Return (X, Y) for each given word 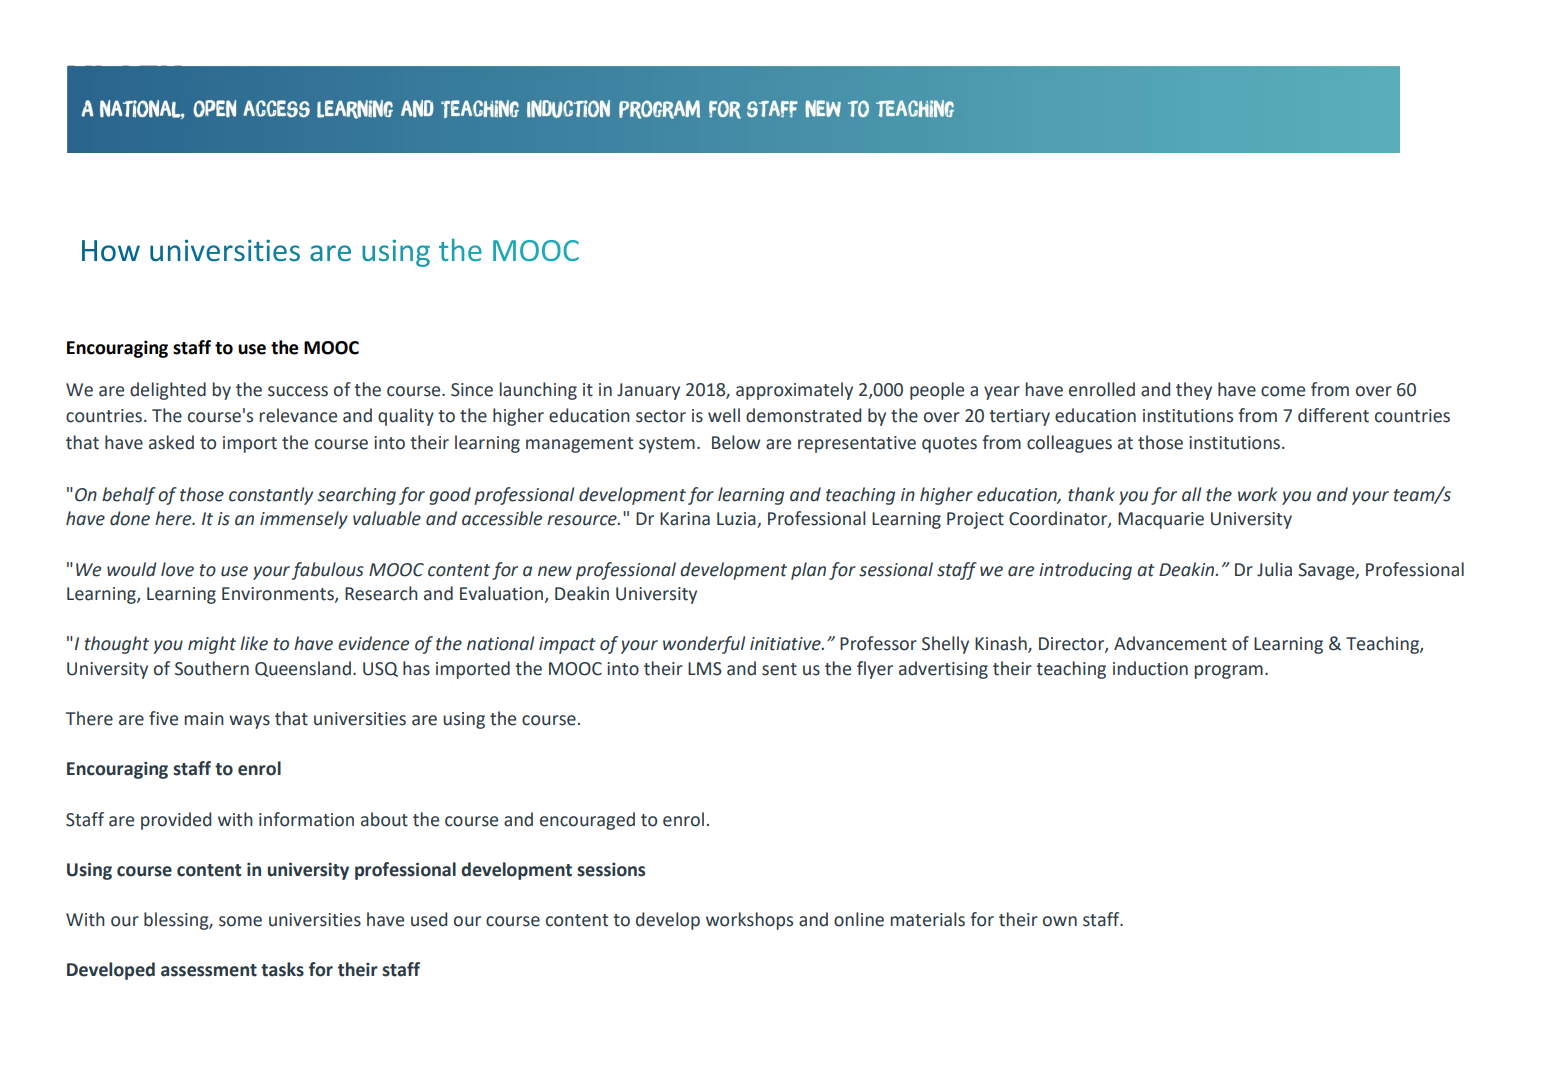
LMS (705, 669)
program (1229, 672)
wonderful (704, 645)
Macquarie (1161, 520)
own (1060, 921)
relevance (298, 415)
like (254, 643)
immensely (304, 520)
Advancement (1170, 643)
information (306, 819)
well (724, 415)
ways (249, 722)
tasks (282, 969)
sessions (611, 869)
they (1194, 391)
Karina (685, 519)
